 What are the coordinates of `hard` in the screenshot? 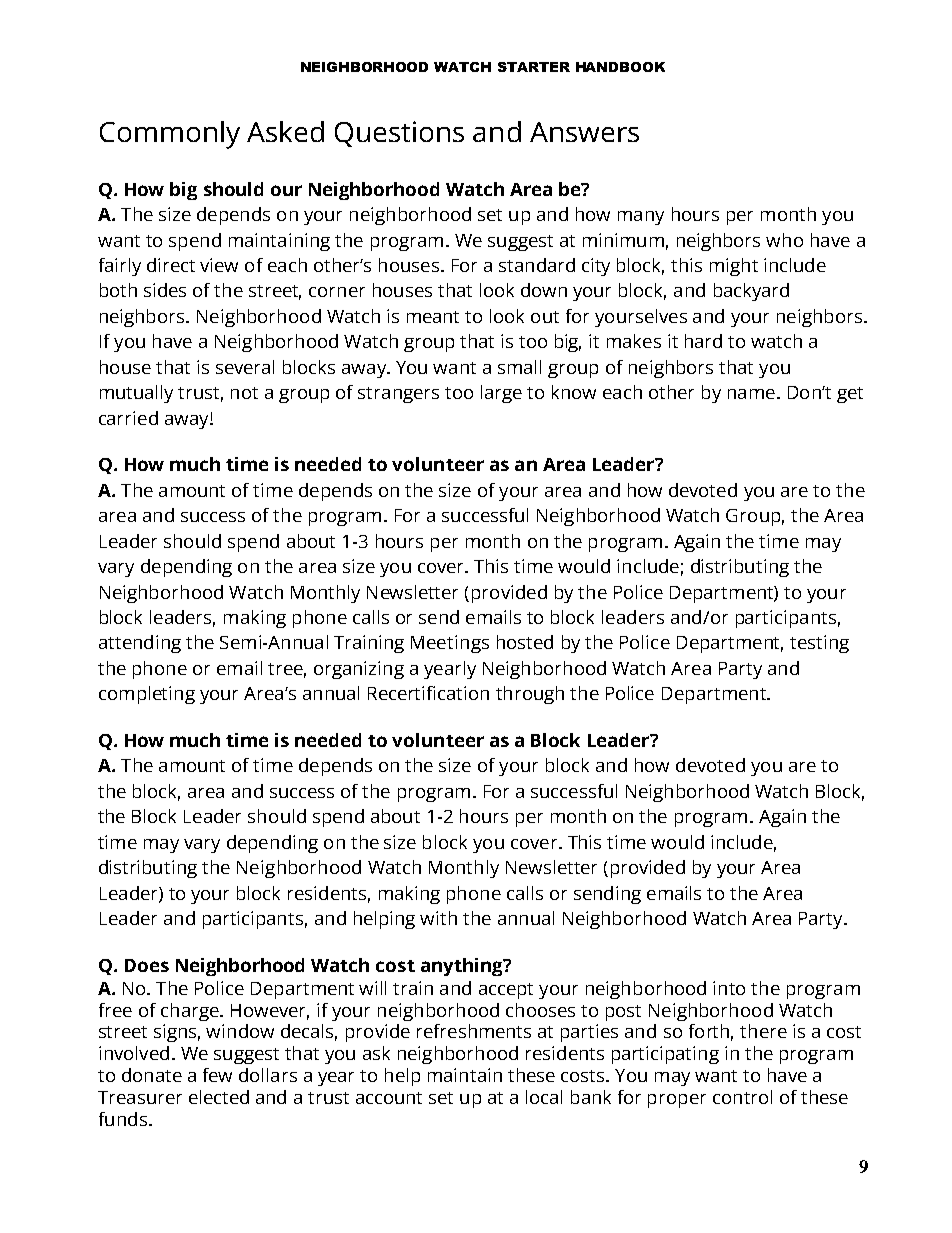 It's located at (703, 341).
